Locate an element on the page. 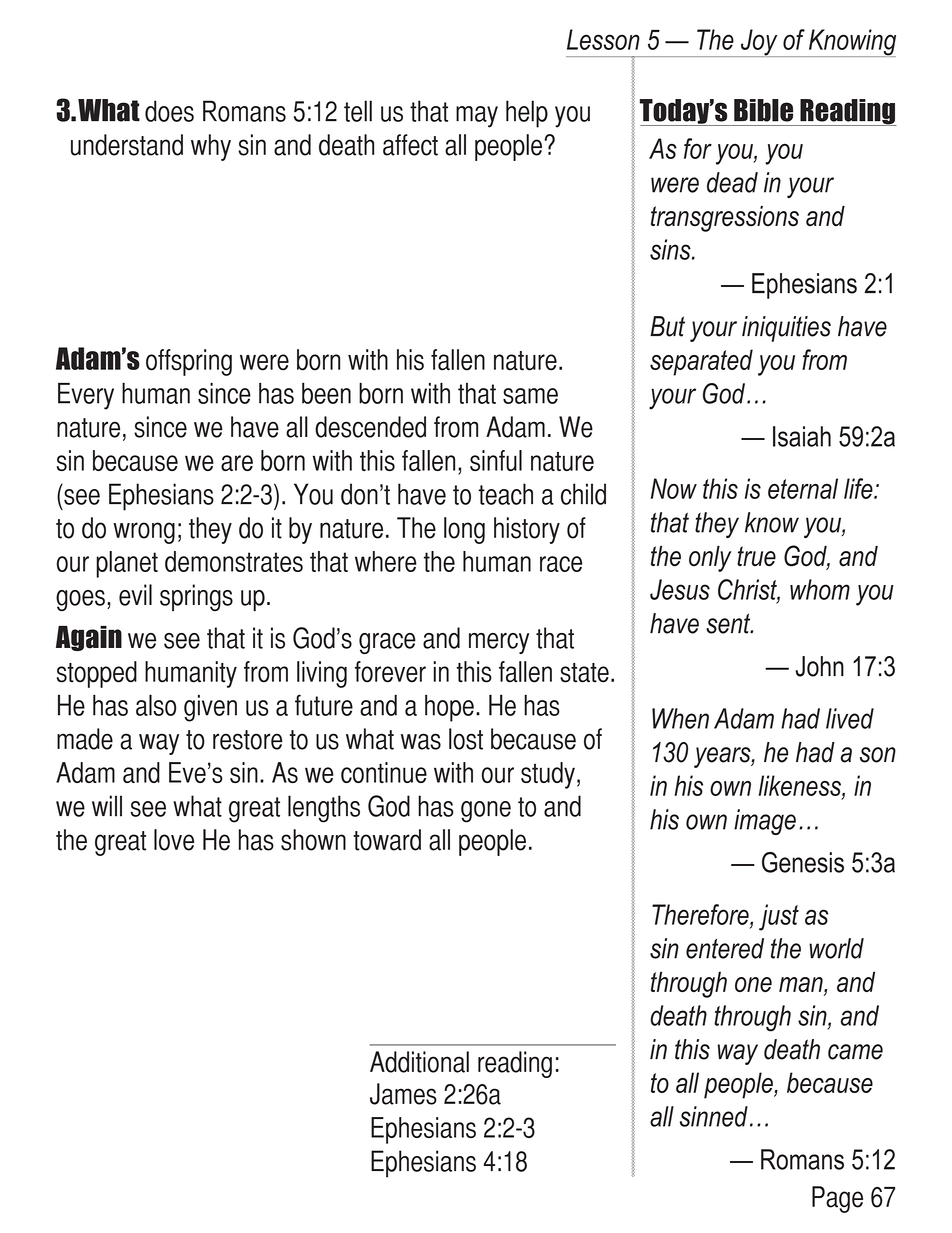 The width and height of the page is (952, 1233). sent is located at coordinates (729, 623).
